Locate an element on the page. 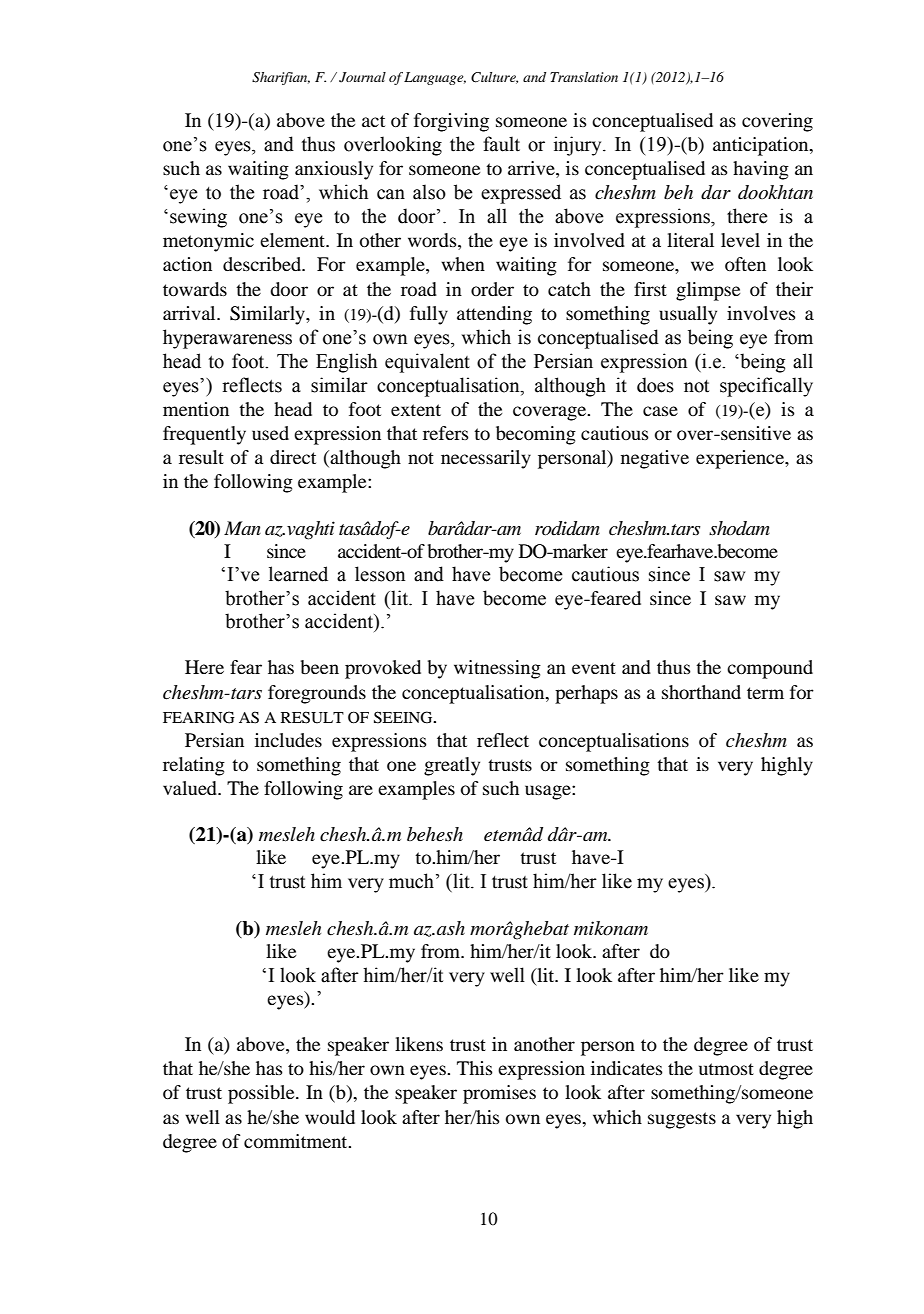  promises is located at coordinates (499, 1094).
